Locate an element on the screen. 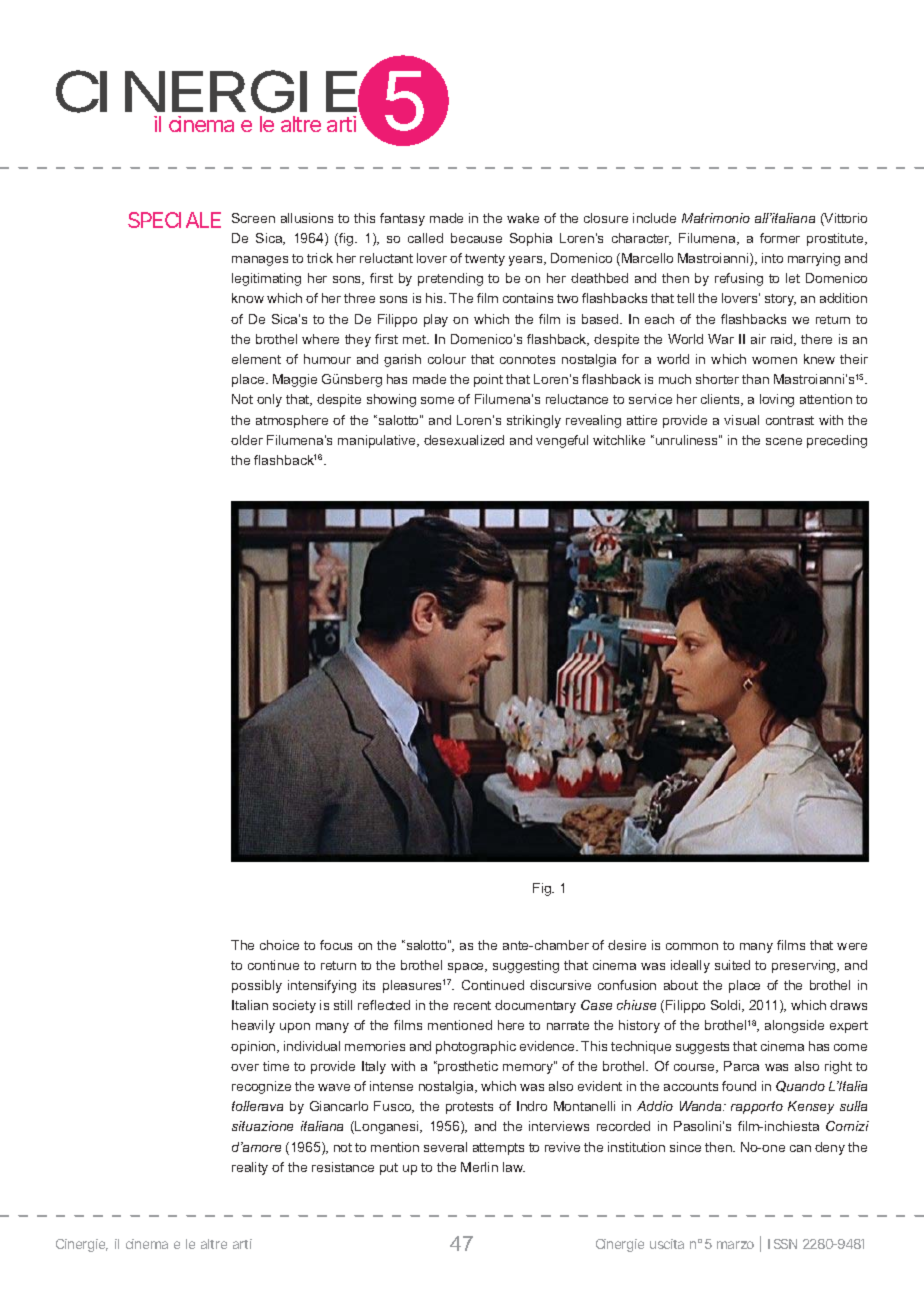 The height and width of the screenshot is (1308, 924). resistance is located at coordinates (343, 1167).
